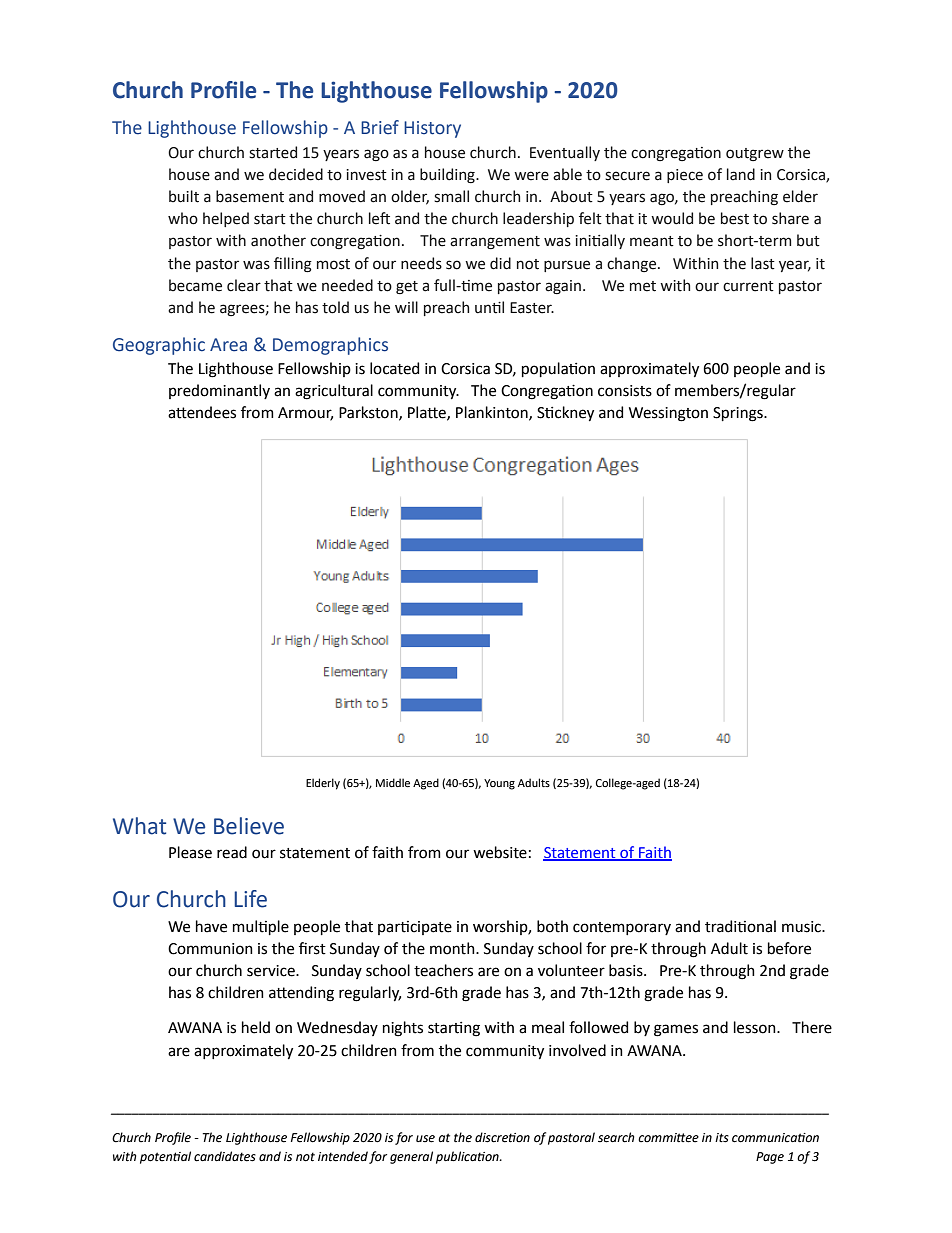 This image has width=952, height=1233. Describe the element at coordinates (219, 391) in the image. I see `predominantly` at that location.
